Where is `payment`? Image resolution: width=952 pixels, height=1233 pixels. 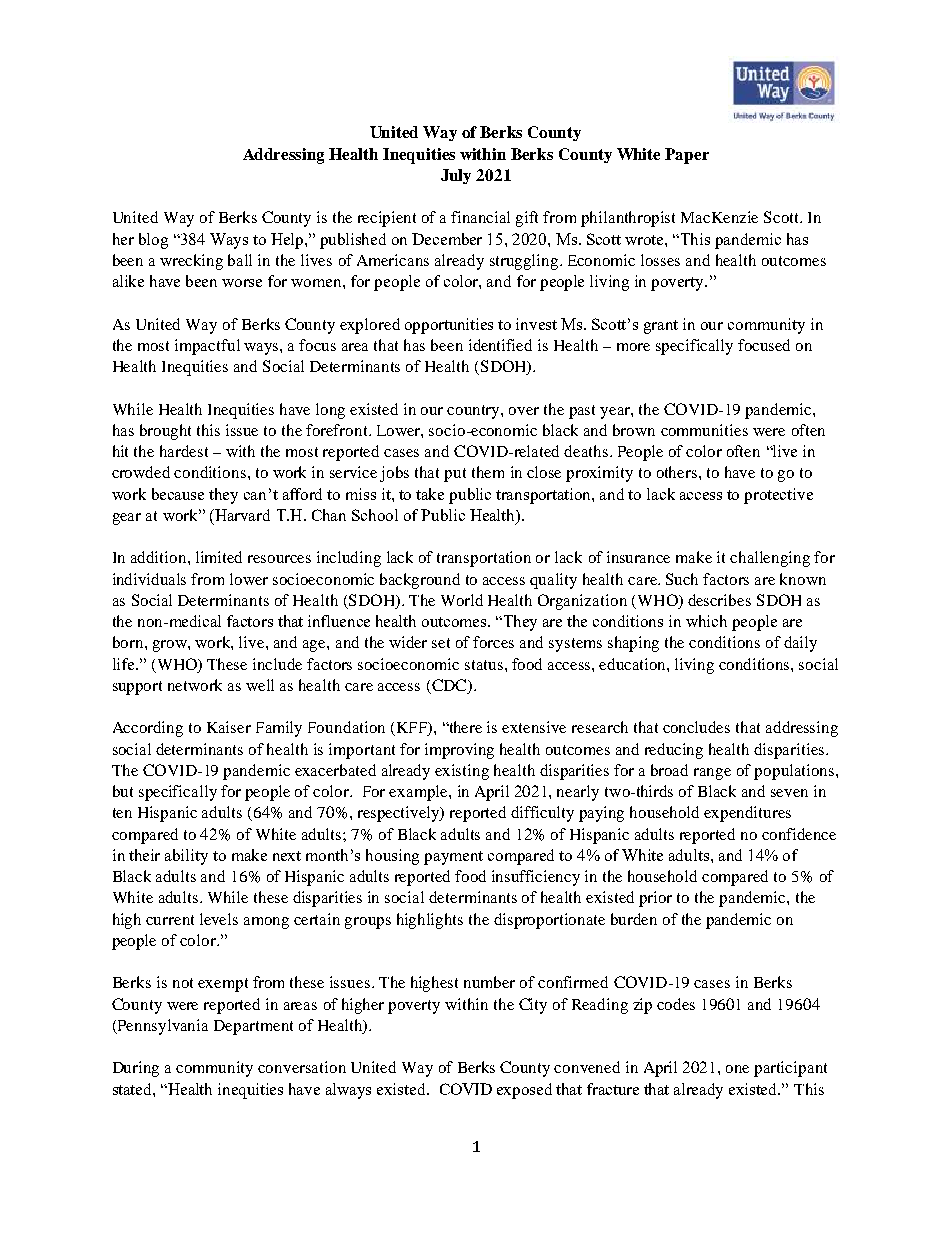 payment is located at coordinates (453, 858).
